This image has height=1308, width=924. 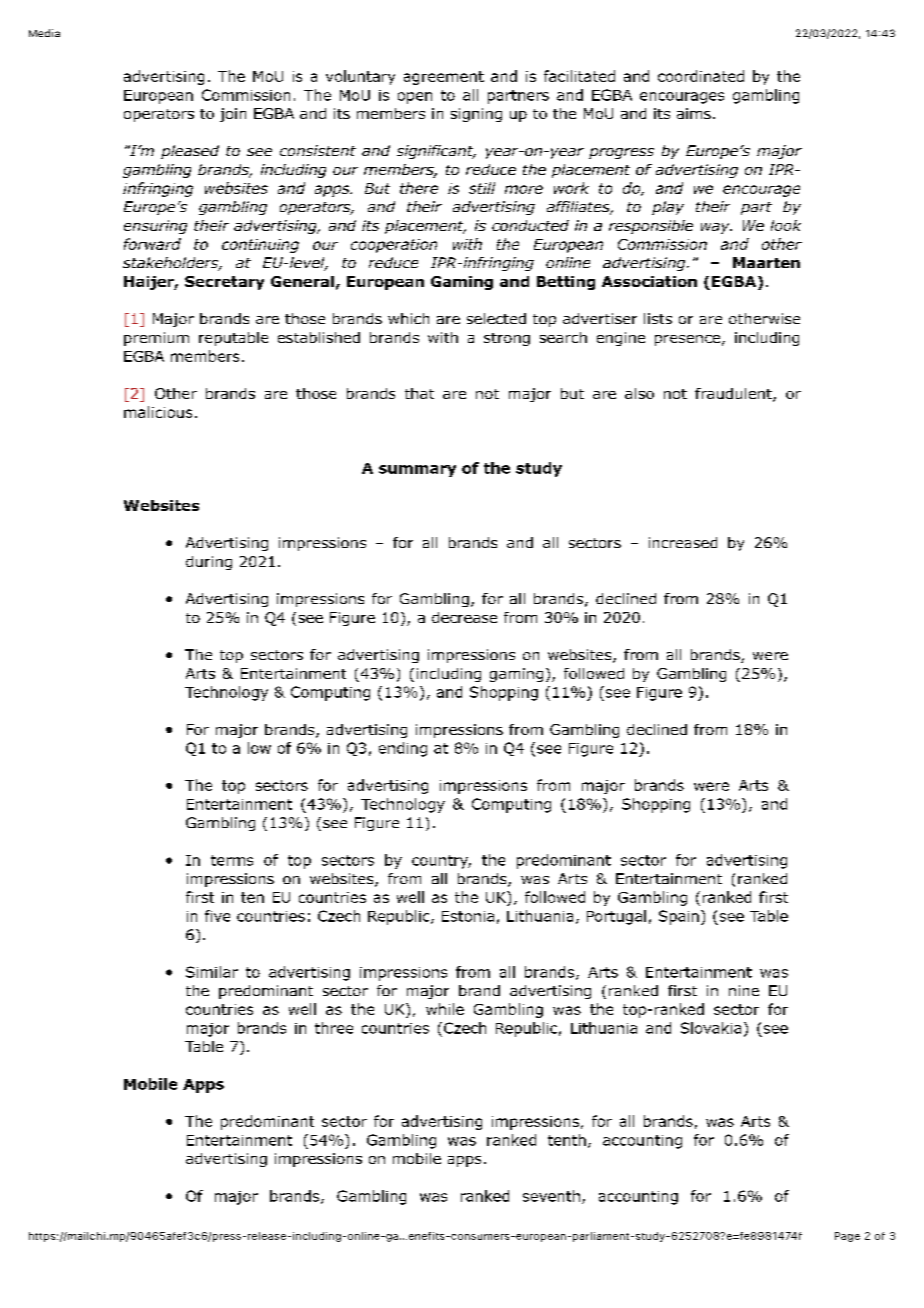 What do you see at coordinates (679, 917) in the image?
I see `Spain` at bounding box center [679, 917].
